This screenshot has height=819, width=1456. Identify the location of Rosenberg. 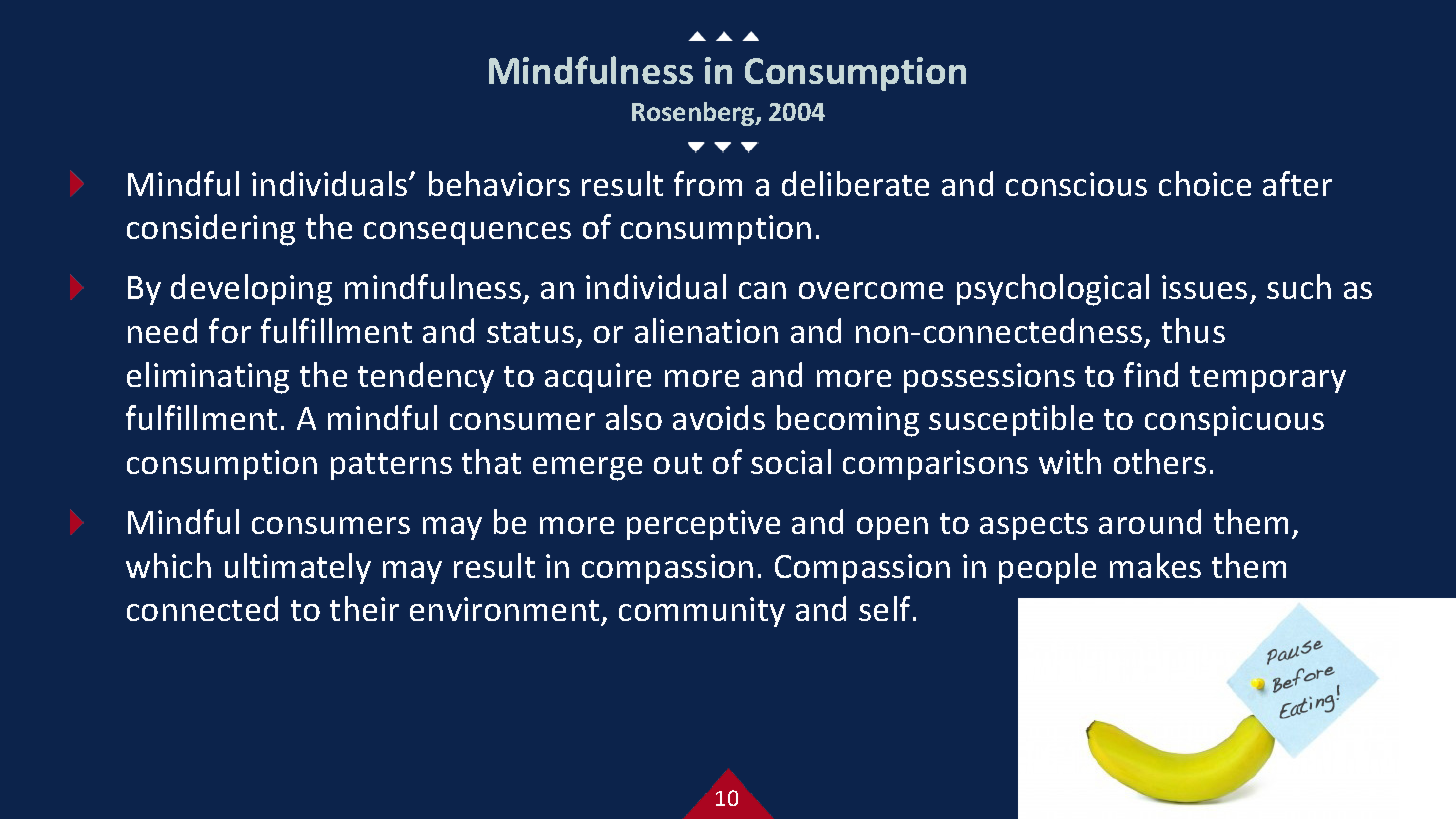
(694, 114).
